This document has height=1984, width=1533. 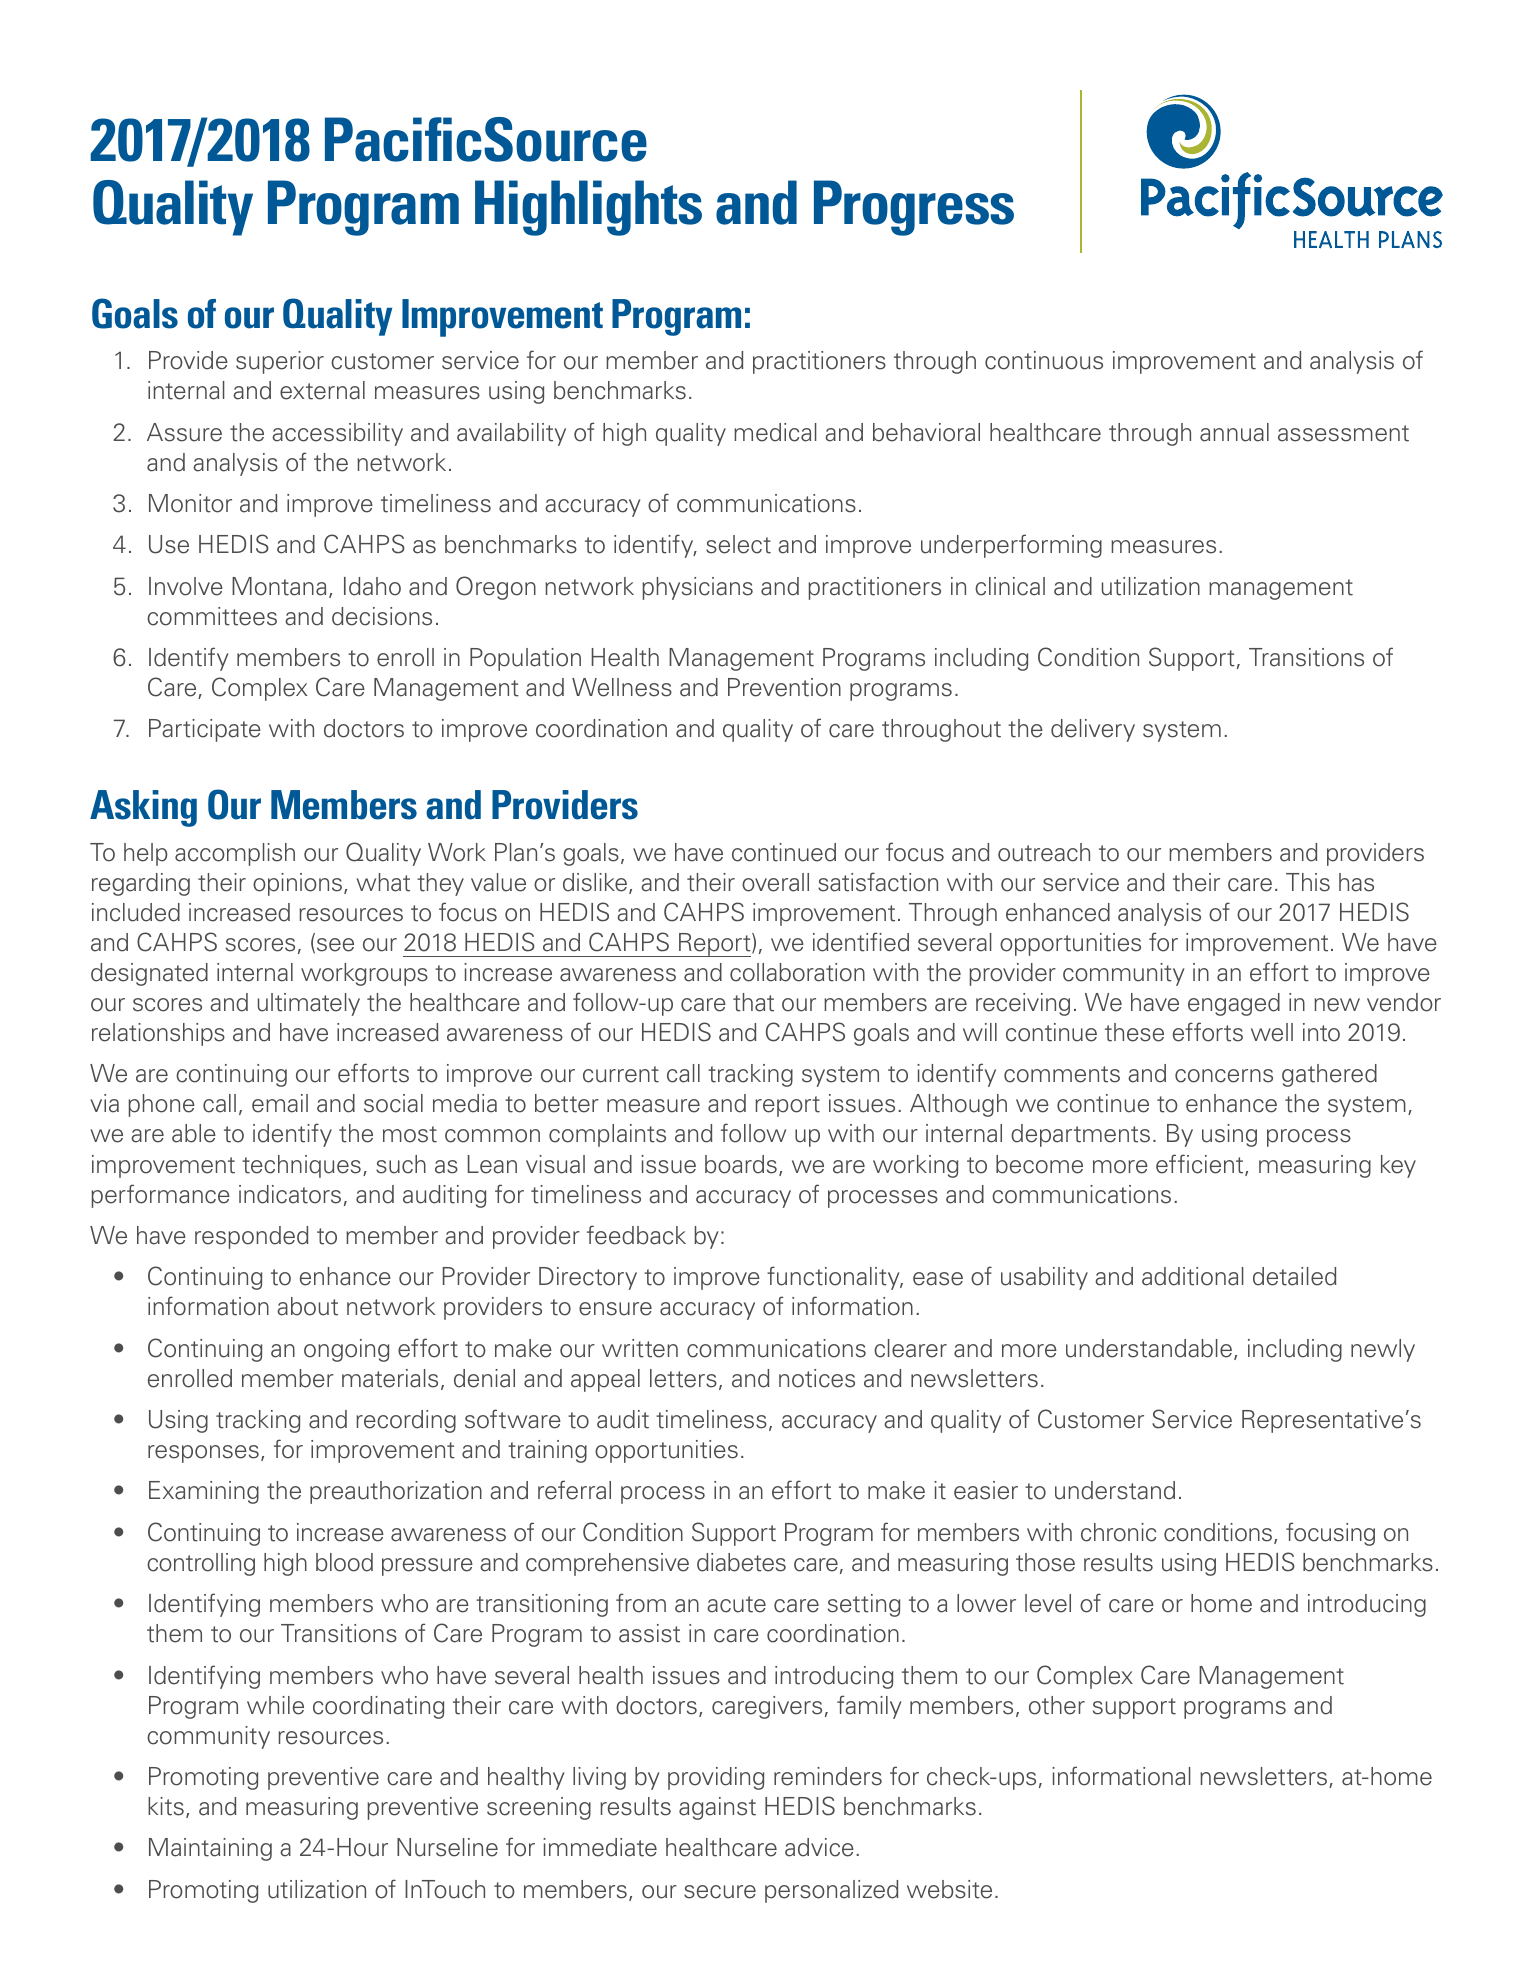 I want to click on other, so click(x=1057, y=1705).
